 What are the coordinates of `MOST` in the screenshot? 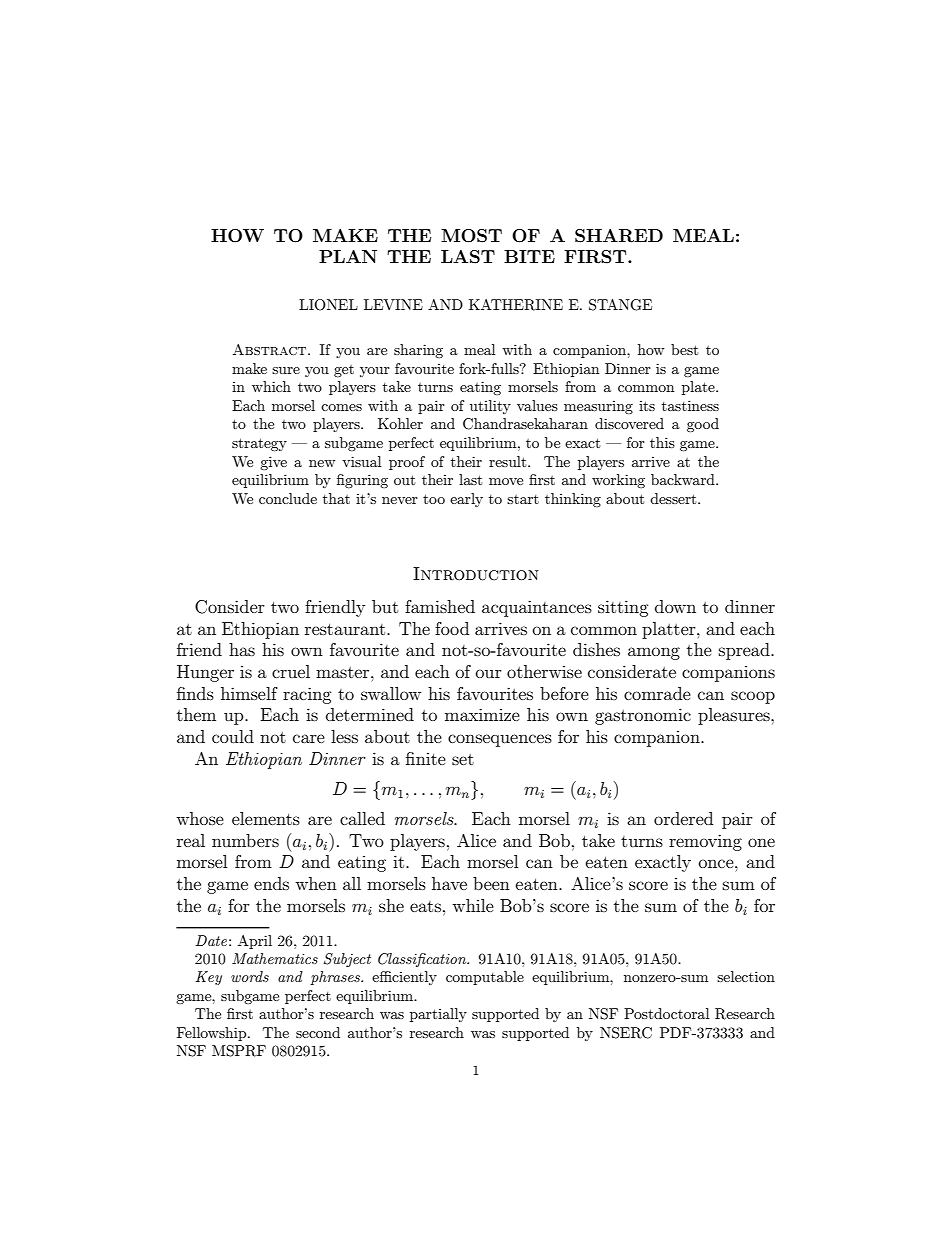 It's located at (471, 236).
